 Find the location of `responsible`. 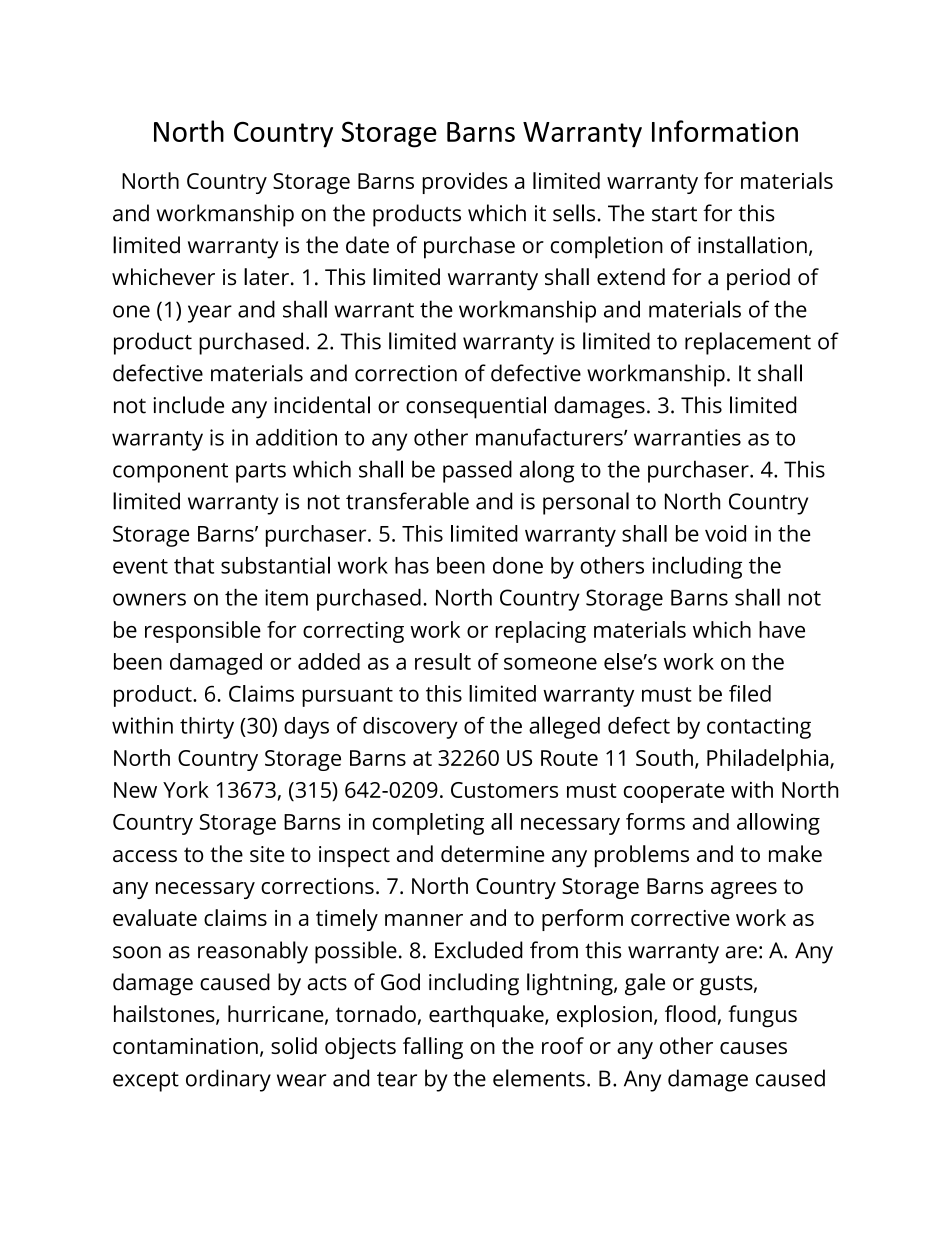

responsible is located at coordinates (203, 632).
